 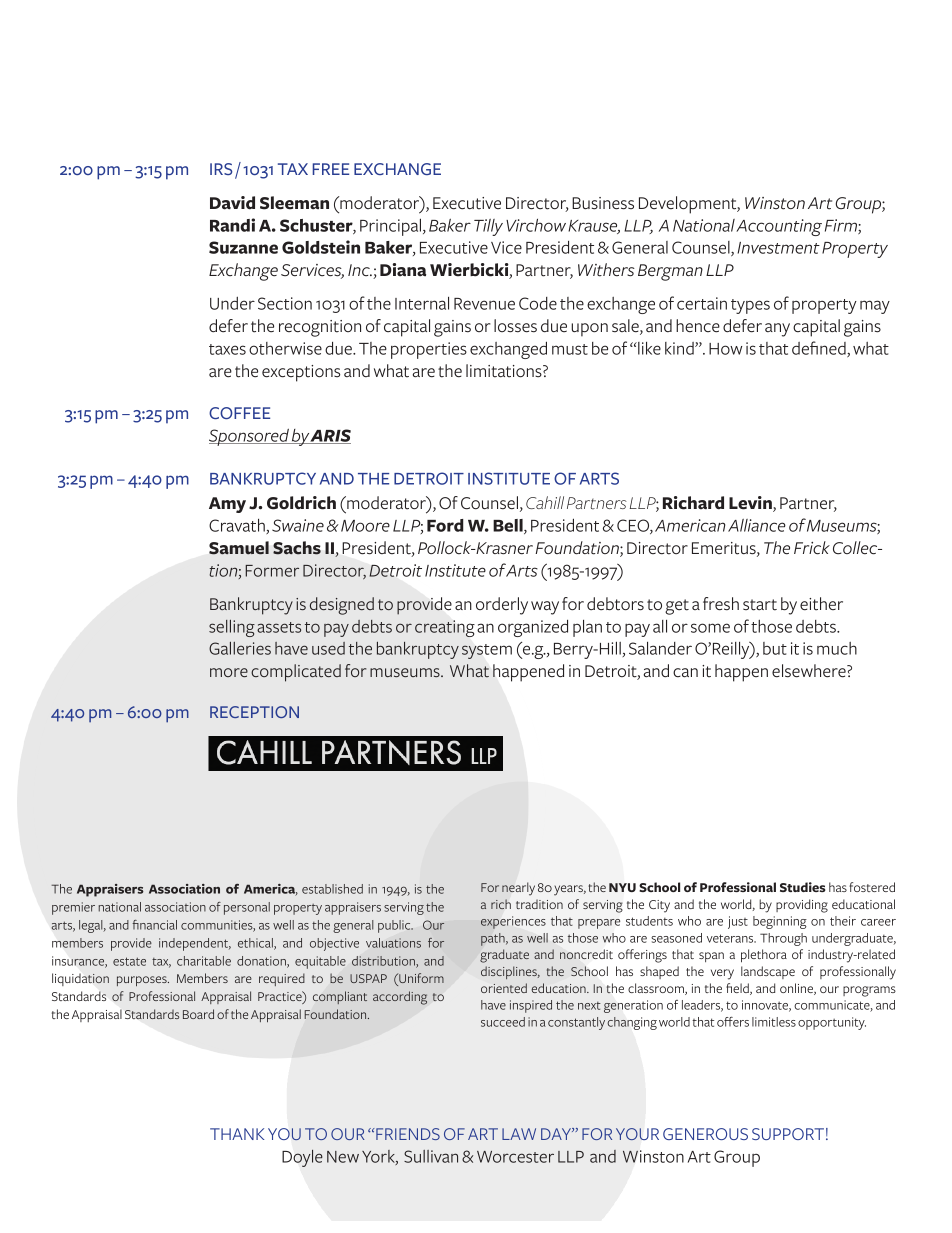 I want to click on THANK, so click(x=237, y=1134).
